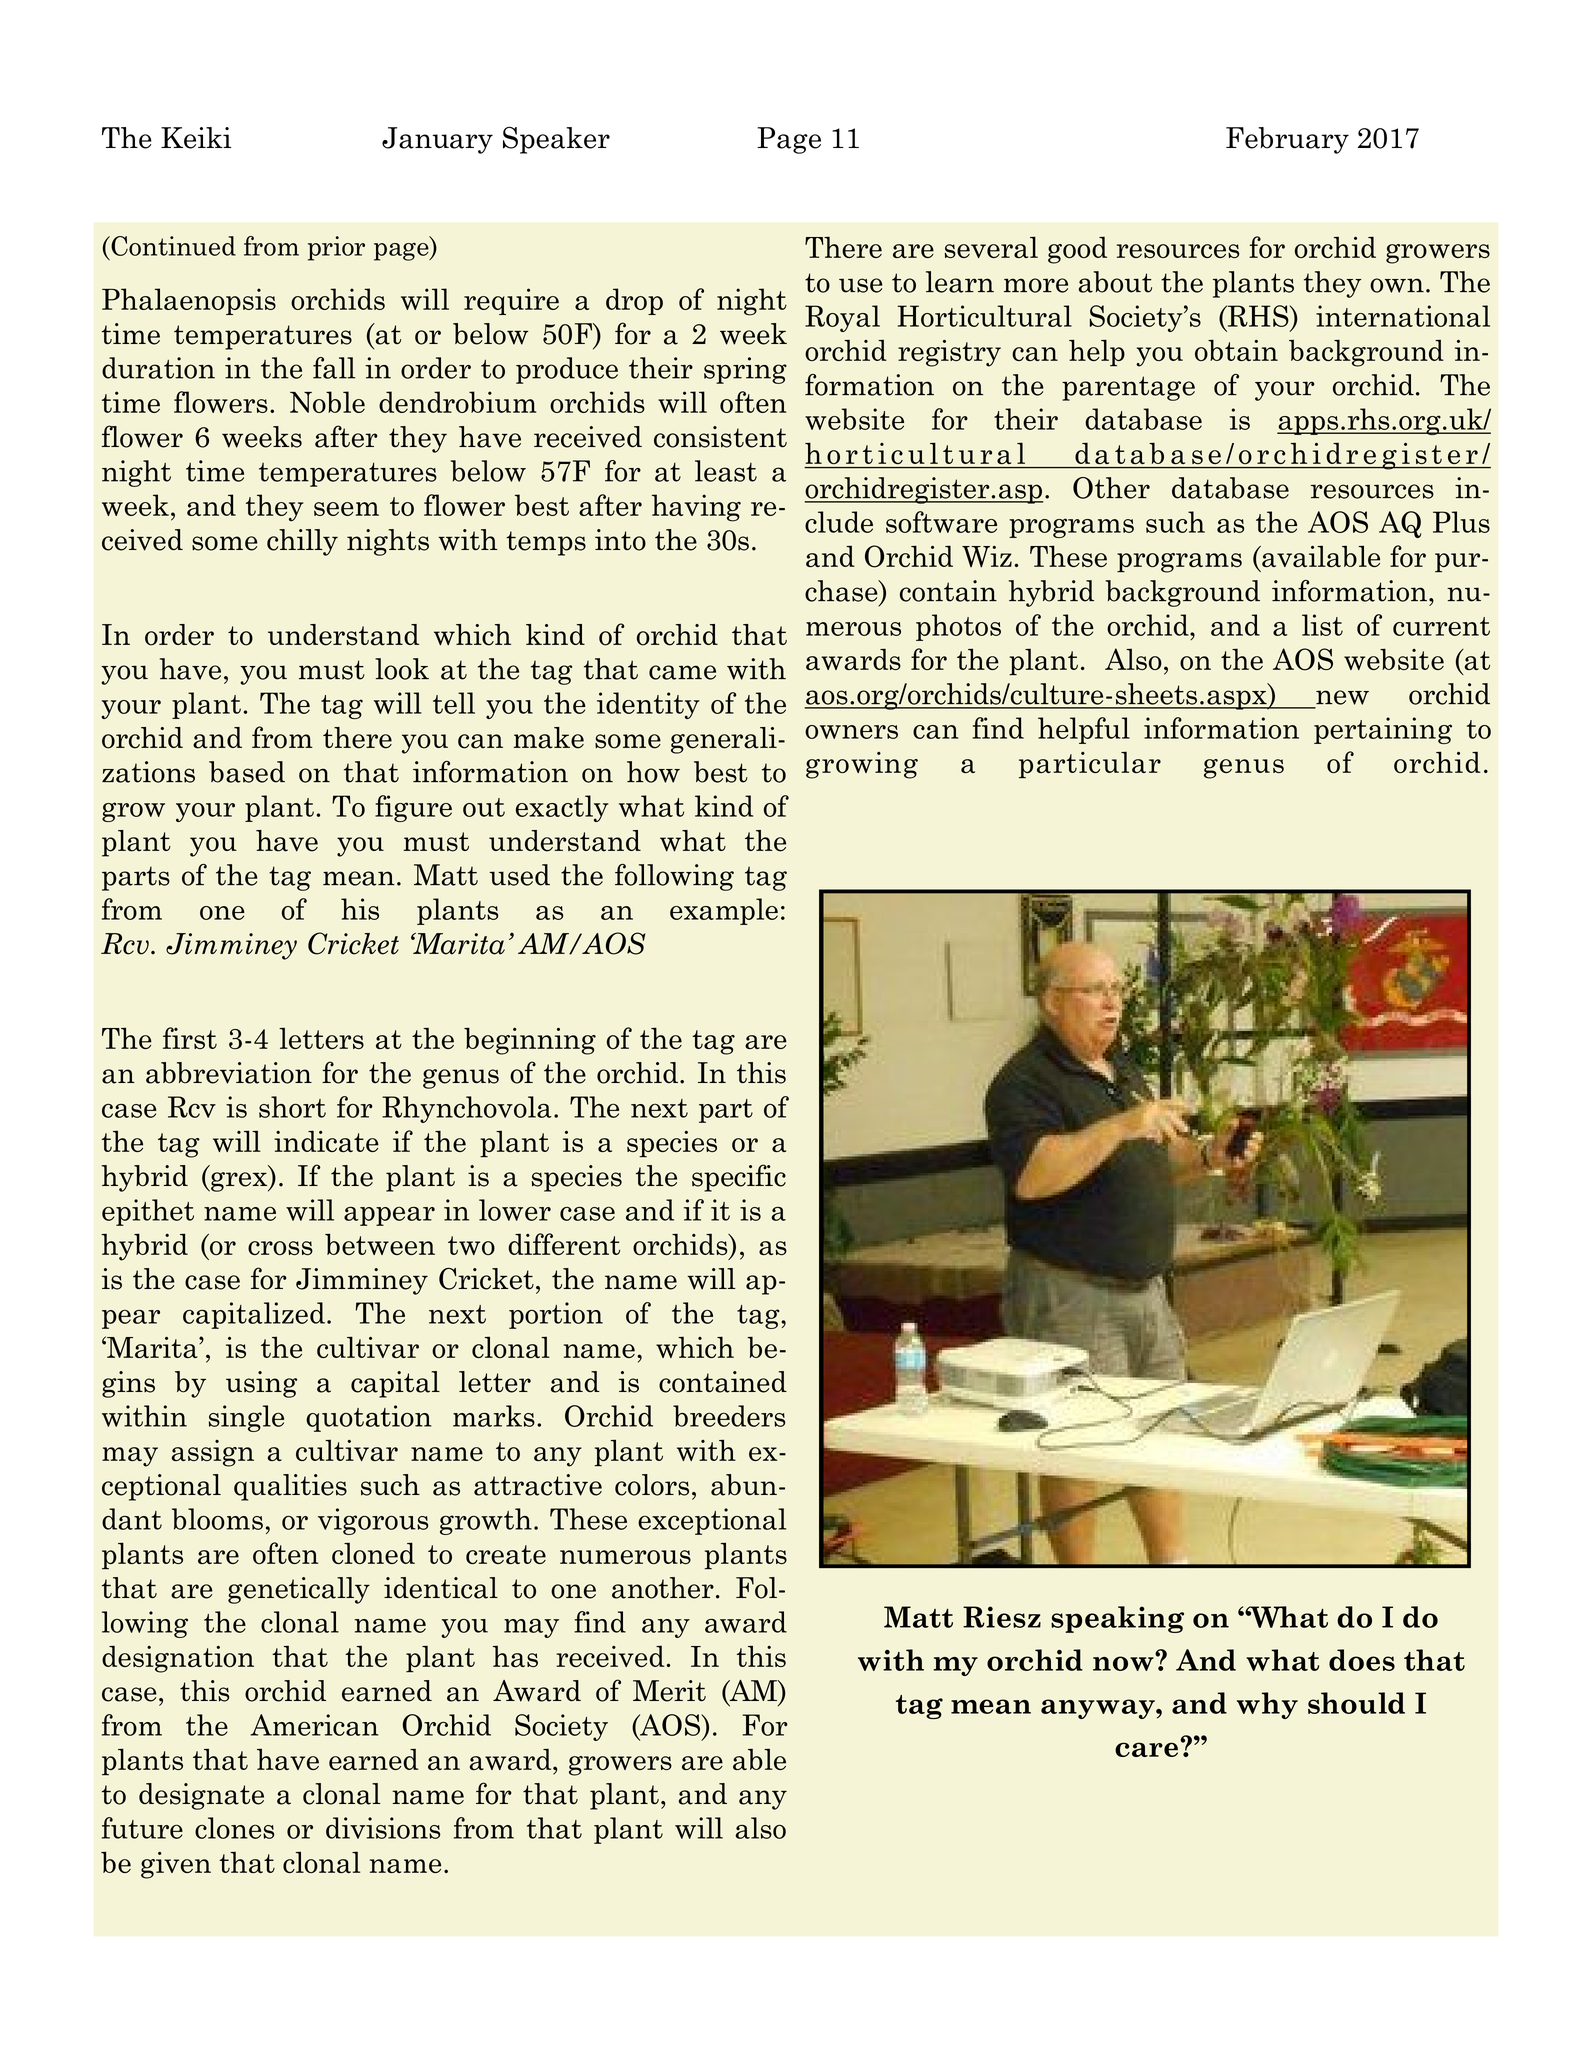  Describe the element at coordinates (669, 1691) in the screenshot. I see `Merit` at that location.
